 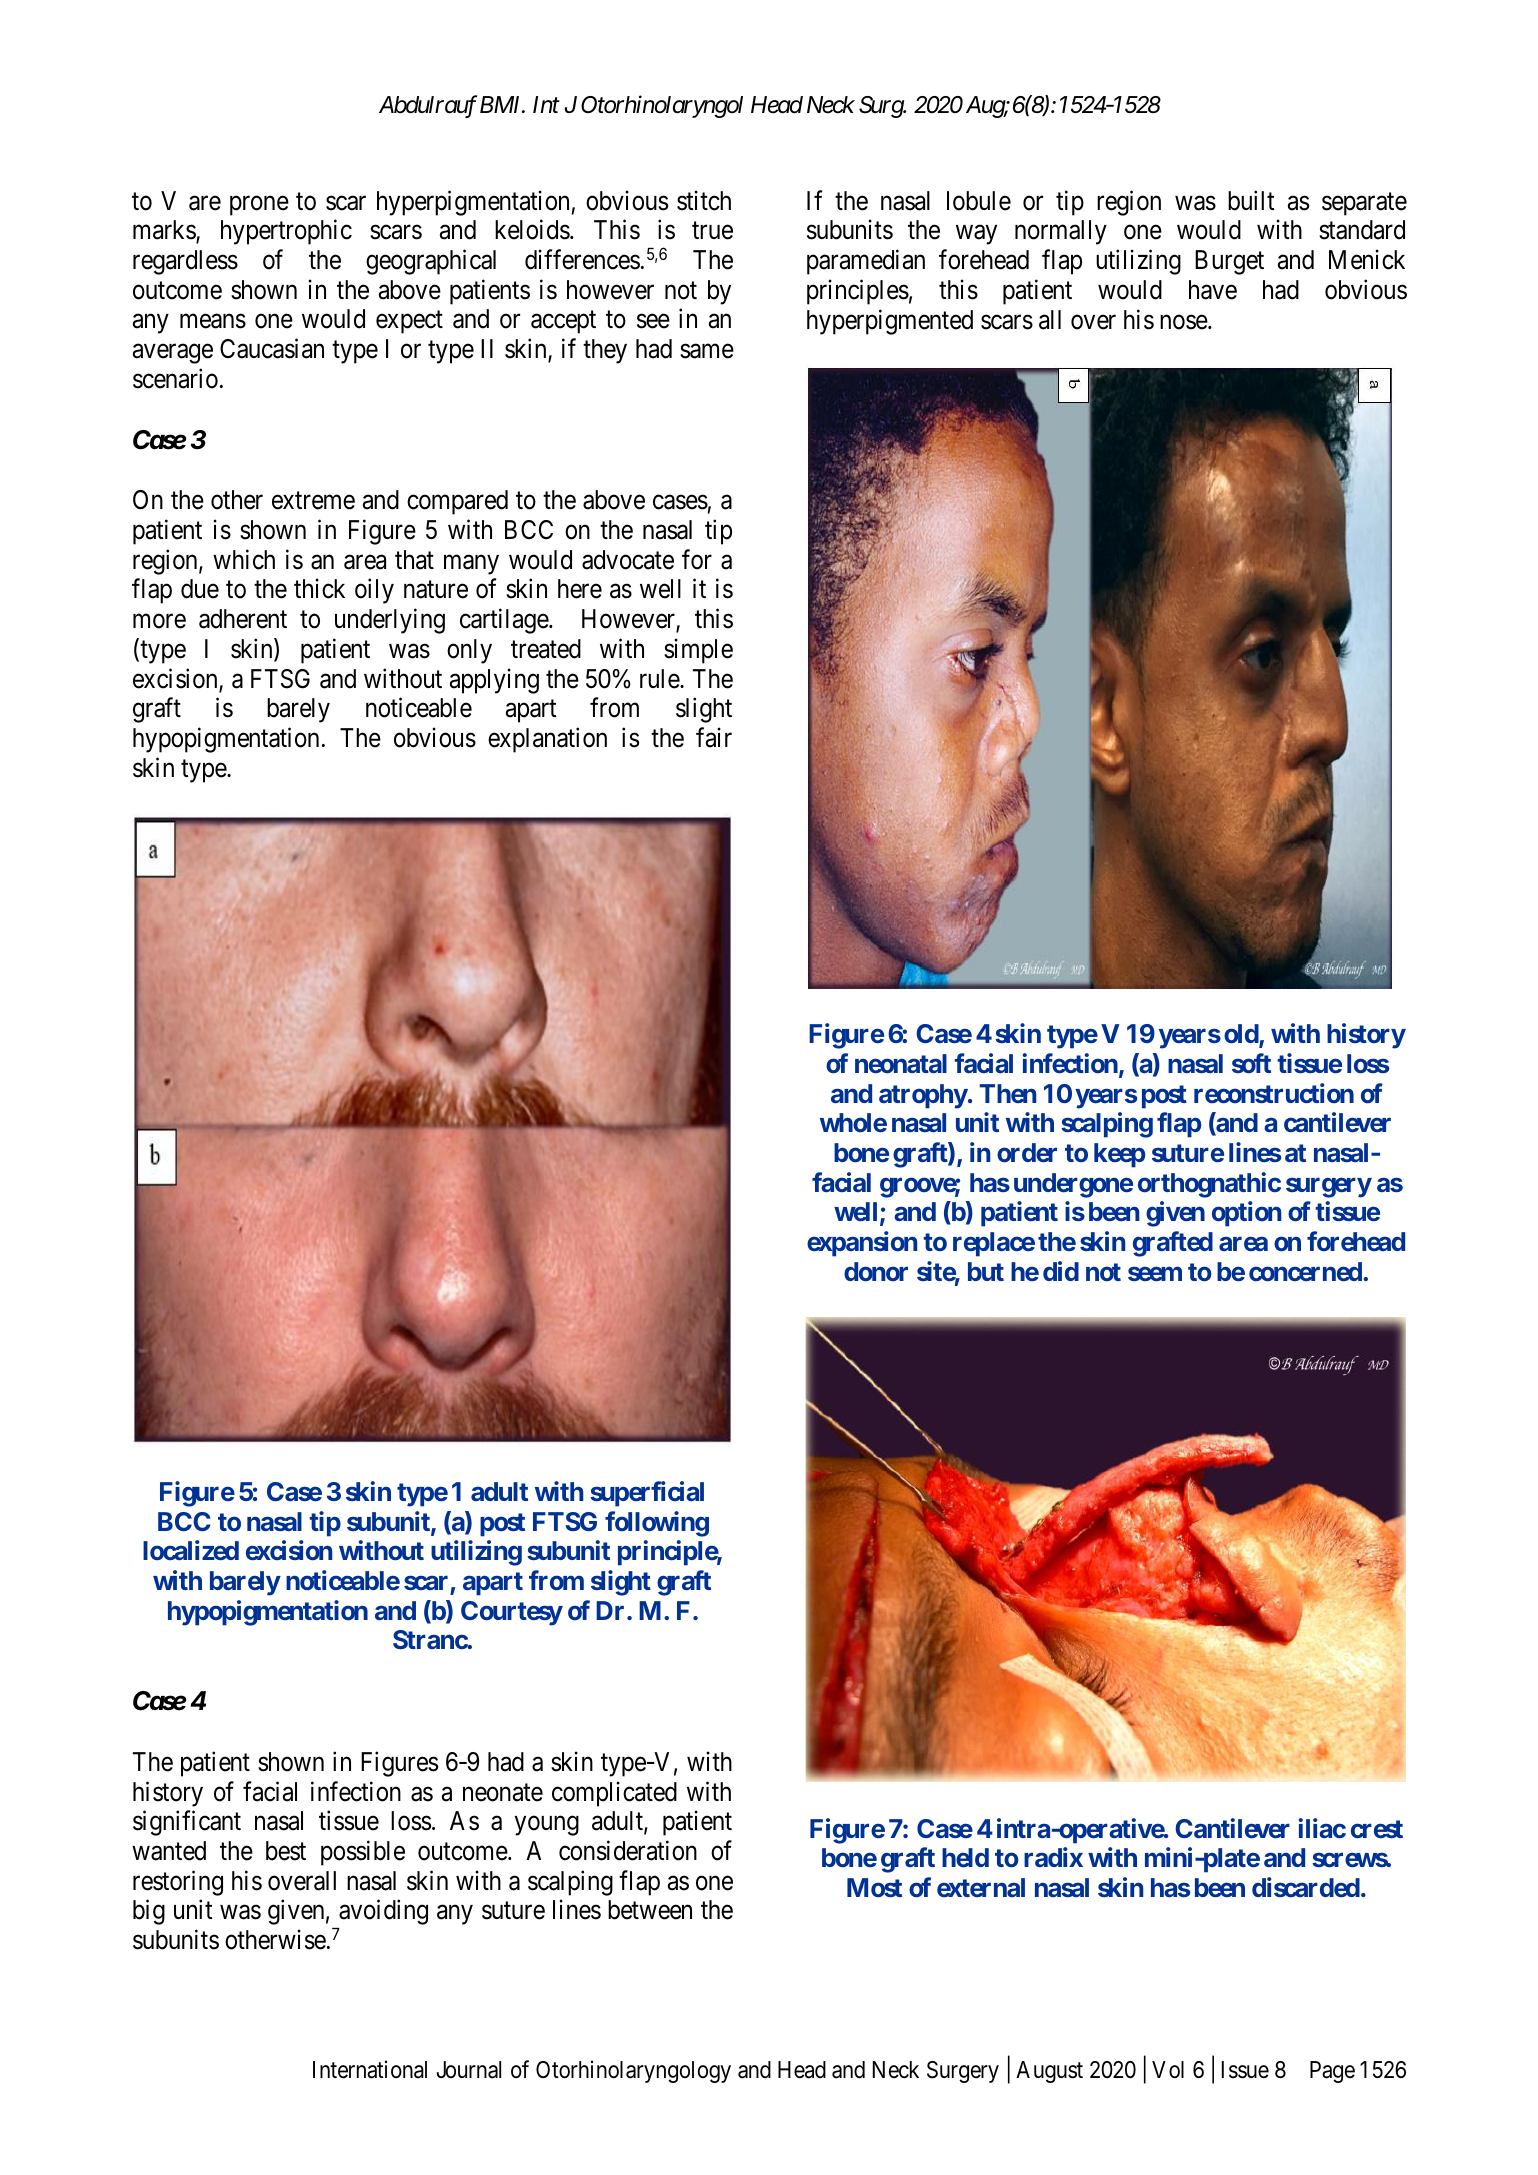 I want to click on prone, so click(x=259, y=206).
